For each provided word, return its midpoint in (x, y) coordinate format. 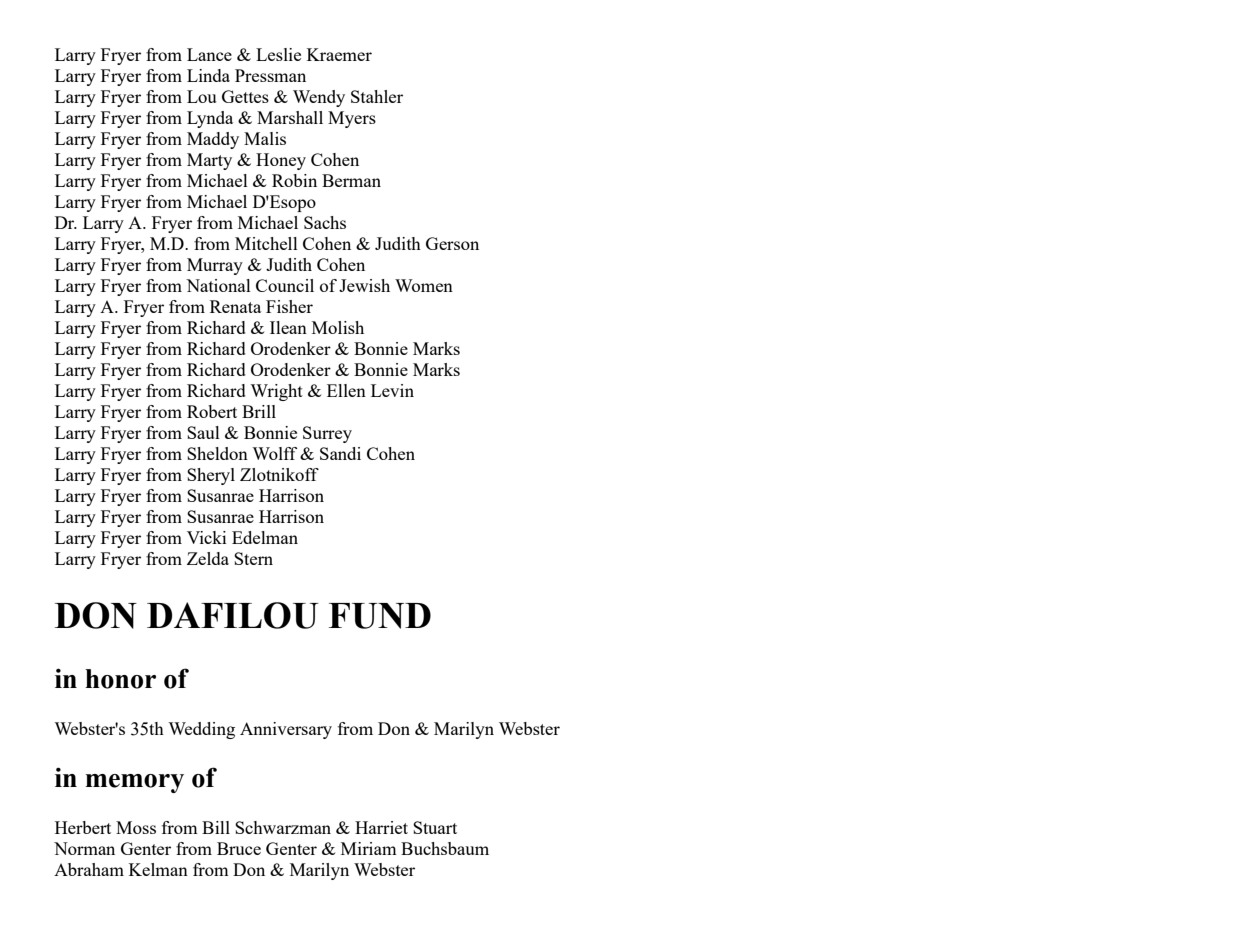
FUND (380, 616)
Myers (352, 119)
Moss (136, 827)
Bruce (239, 848)
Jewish (364, 285)
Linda (208, 75)
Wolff (274, 453)
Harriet (381, 827)
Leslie (278, 54)
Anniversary (286, 730)
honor (120, 679)
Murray (215, 266)
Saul (203, 432)
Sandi (340, 453)
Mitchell (266, 243)
